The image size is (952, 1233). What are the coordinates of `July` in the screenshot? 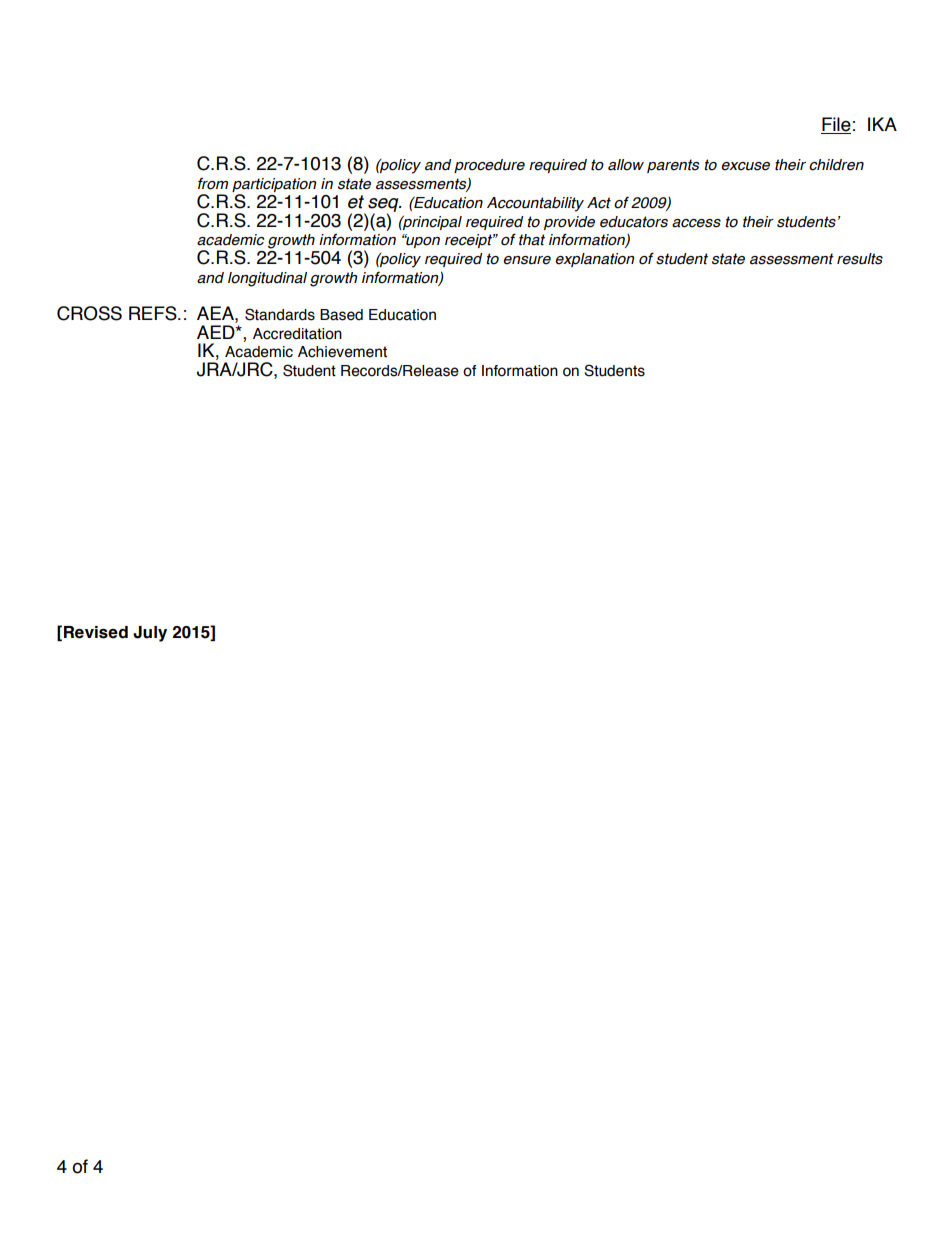 It's located at (150, 634).
